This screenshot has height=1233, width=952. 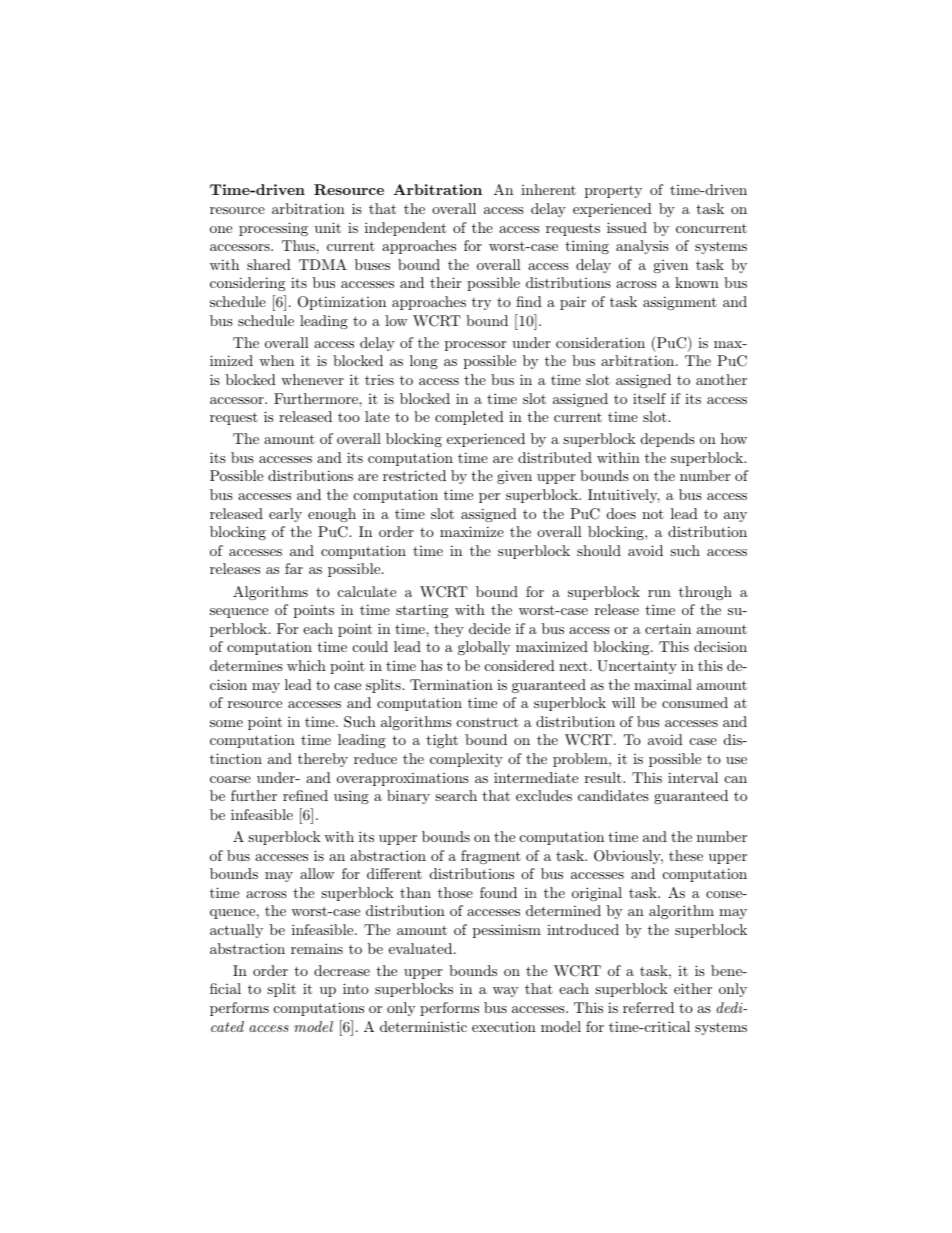 I want to click on independent, so click(x=405, y=229).
